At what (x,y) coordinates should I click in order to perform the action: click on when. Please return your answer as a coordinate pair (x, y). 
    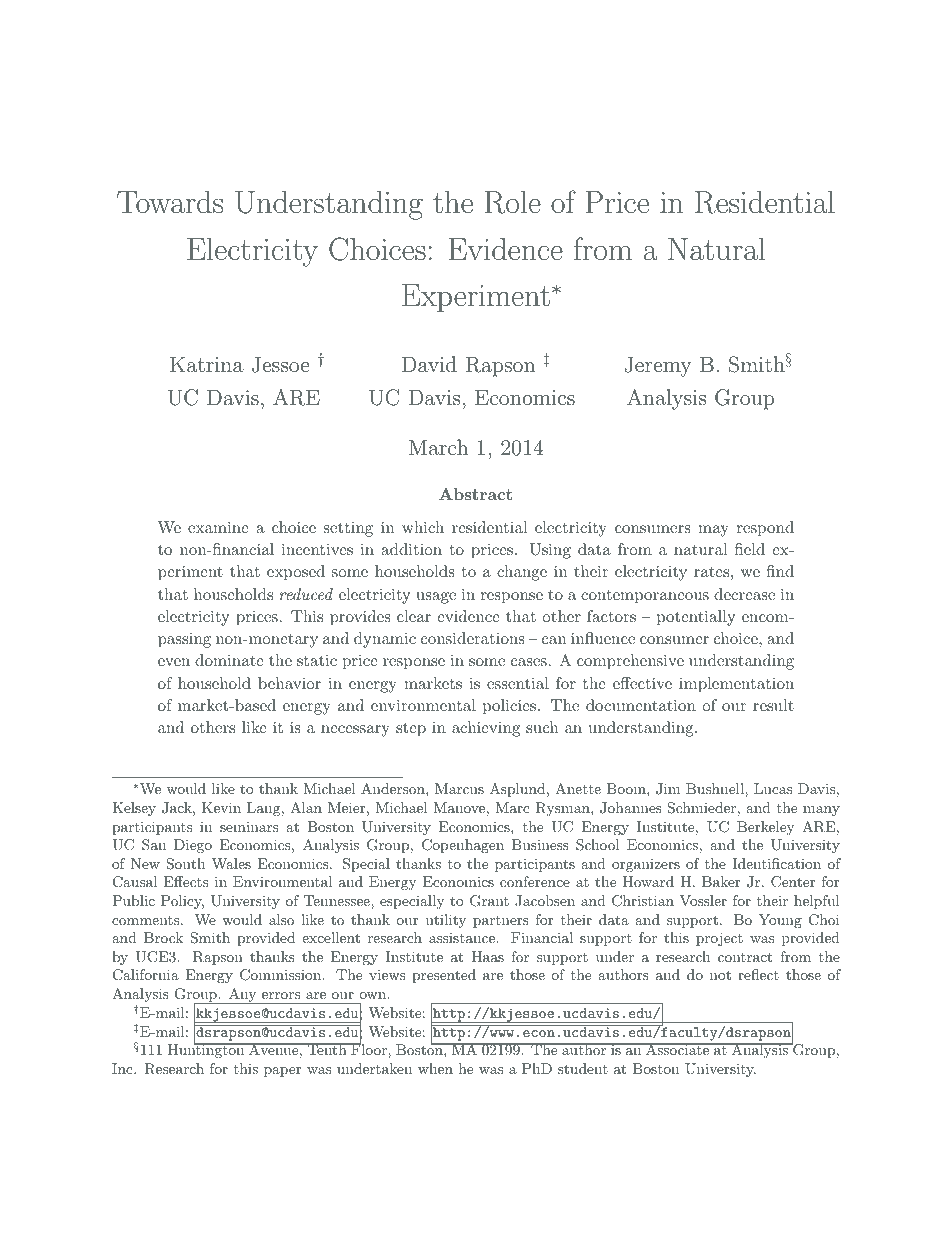
    Looking at the image, I should click on (435, 1068).
